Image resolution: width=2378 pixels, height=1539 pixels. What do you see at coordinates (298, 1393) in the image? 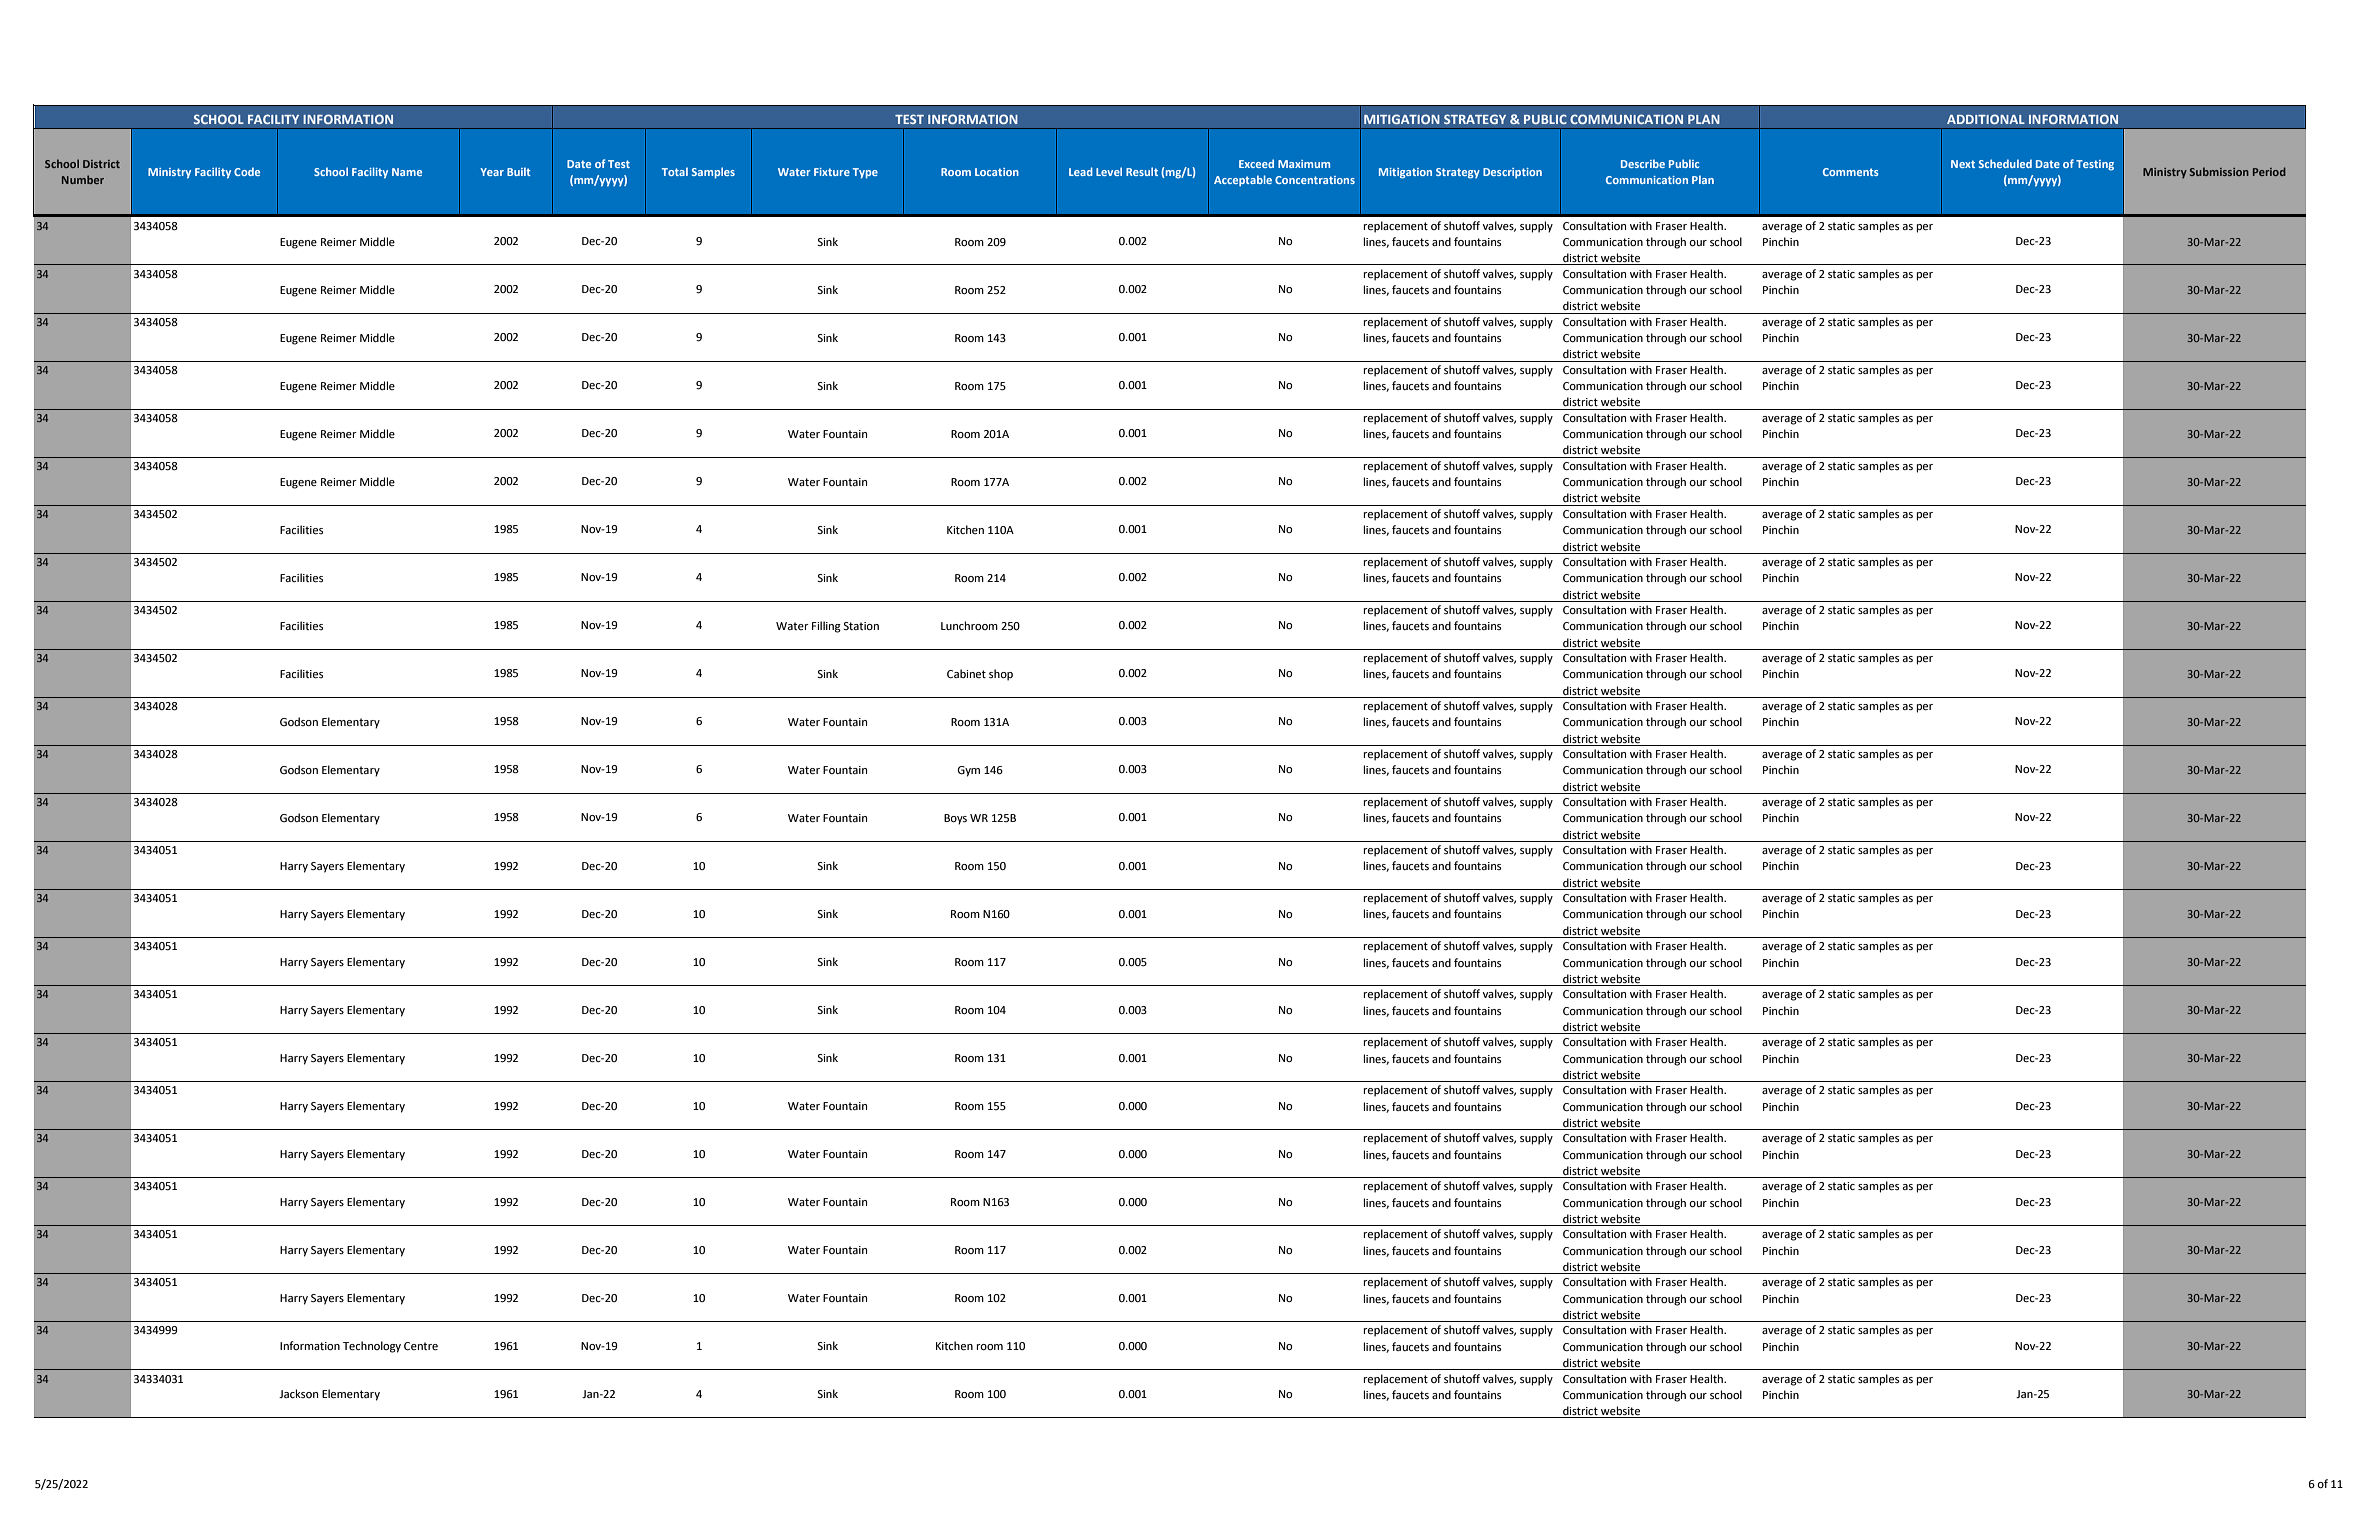
I see `Jackson` at bounding box center [298, 1393].
